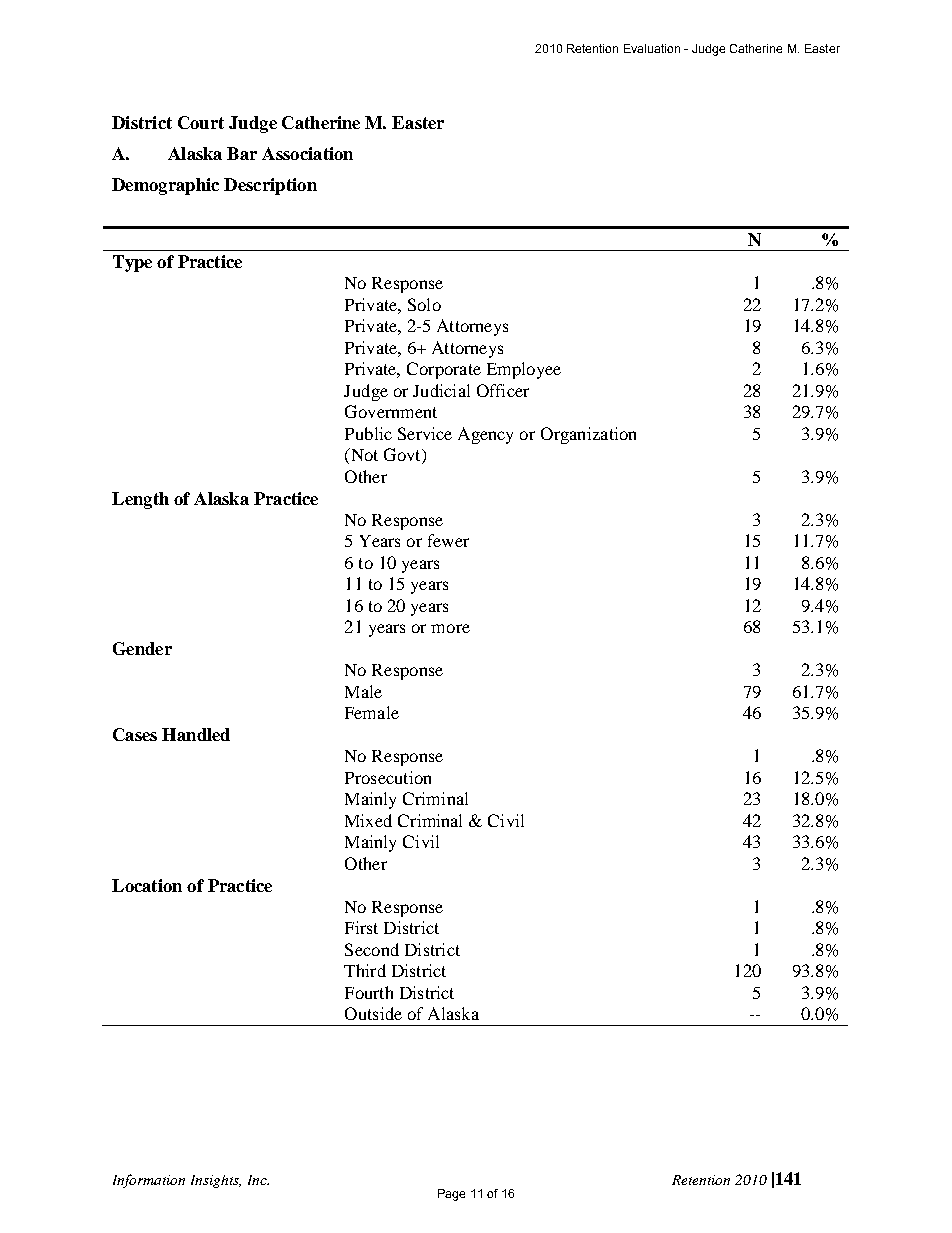  Describe the element at coordinates (196, 734) in the screenshot. I see `Handled` at that location.
